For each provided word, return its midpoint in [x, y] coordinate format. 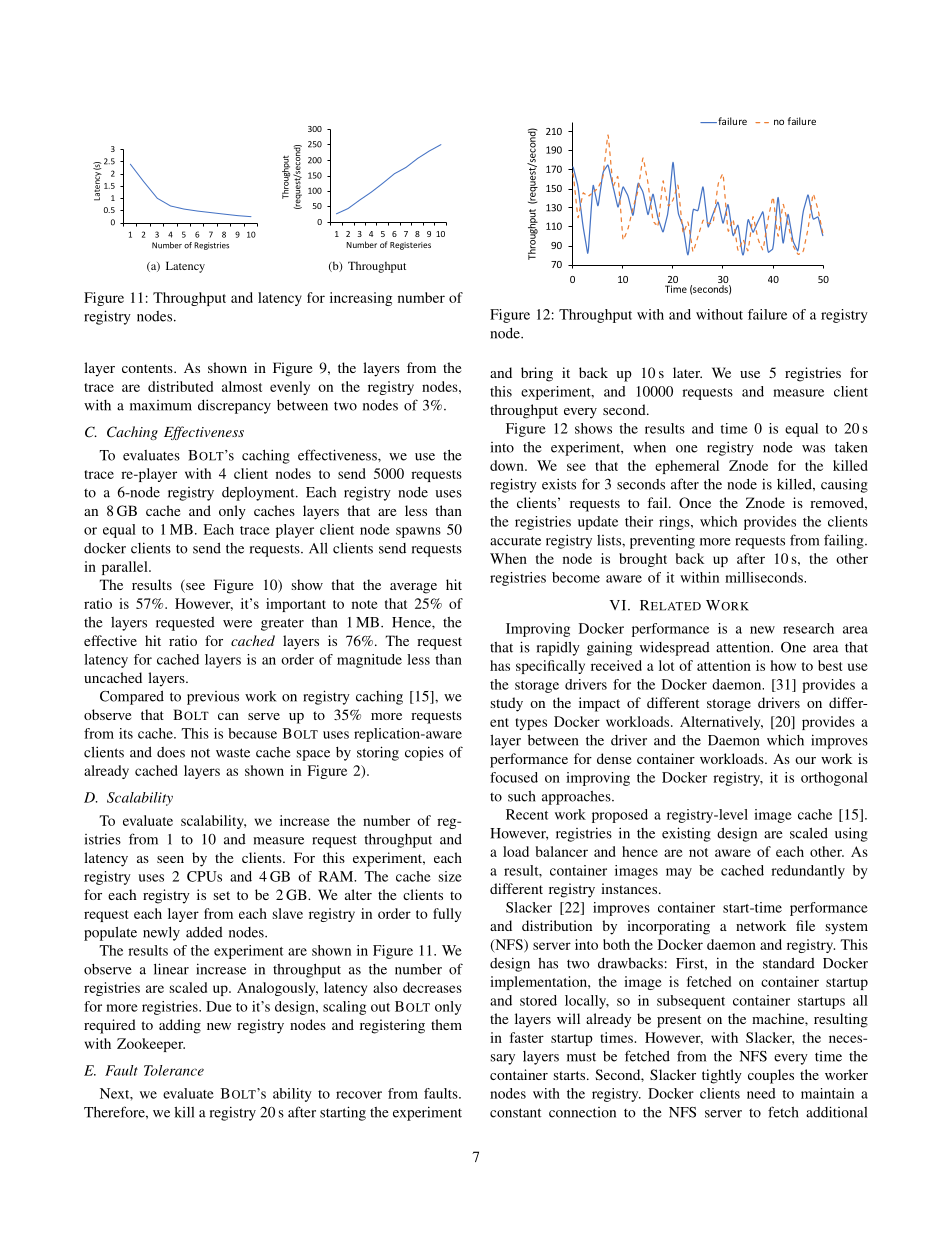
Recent [527, 814]
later [687, 372]
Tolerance [174, 1070]
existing [686, 834]
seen [170, 859]
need [761, 1093]
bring [537, 374]
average [413, 588]
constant [515, 1113]
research [808, 628]
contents [148, 368]
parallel [126, 568]
